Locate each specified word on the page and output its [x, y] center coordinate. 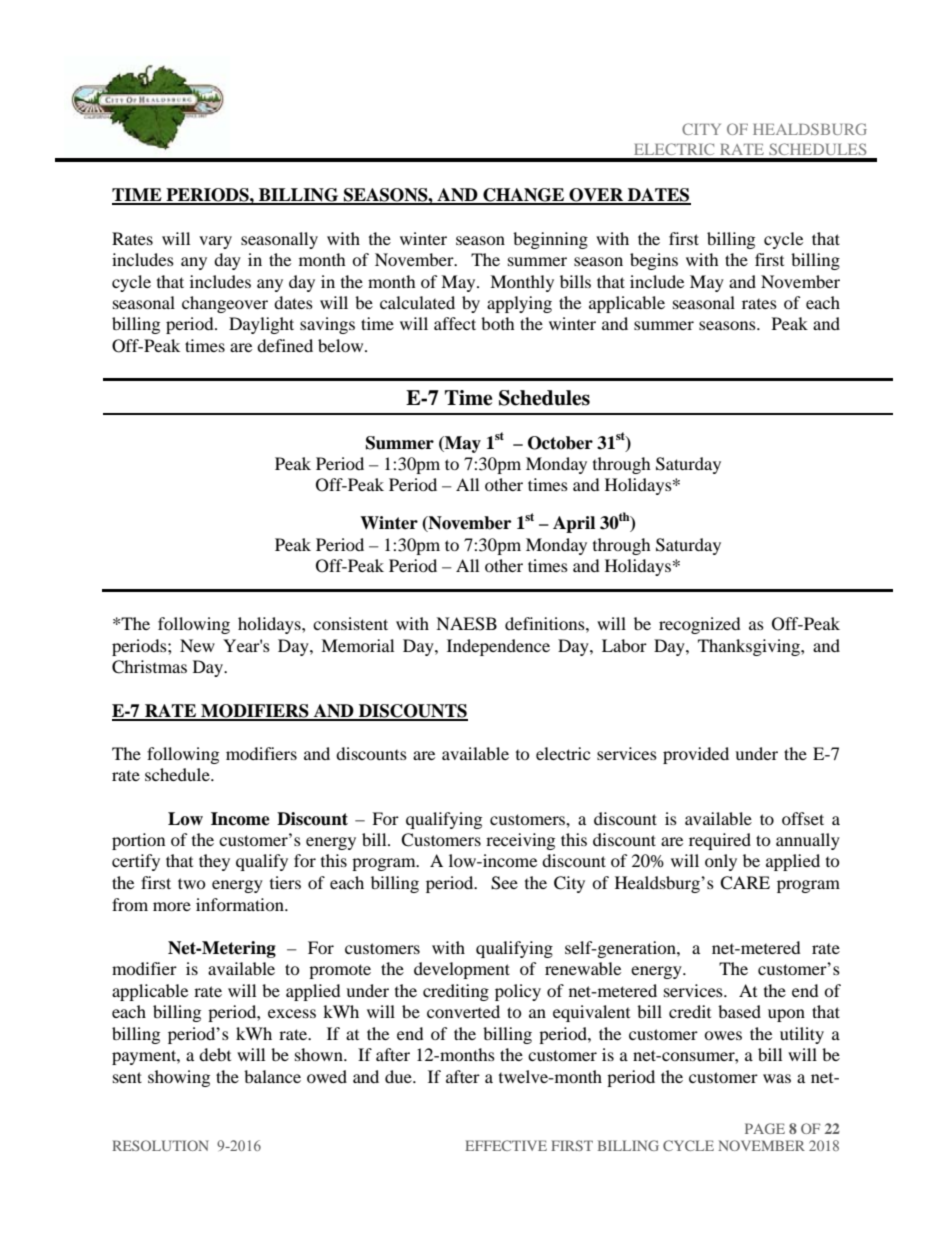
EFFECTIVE [506, 1145]
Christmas [149, 667]
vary [215, 242]
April [574, 524]
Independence [498, 647]
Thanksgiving [750, 647]
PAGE [765, 1128]
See [504, 883]
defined [285, 345]
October [560, 443]
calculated [417, 302]
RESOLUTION [160, 1145]
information [241, 904]
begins [654, 261]
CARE [745, 883]
